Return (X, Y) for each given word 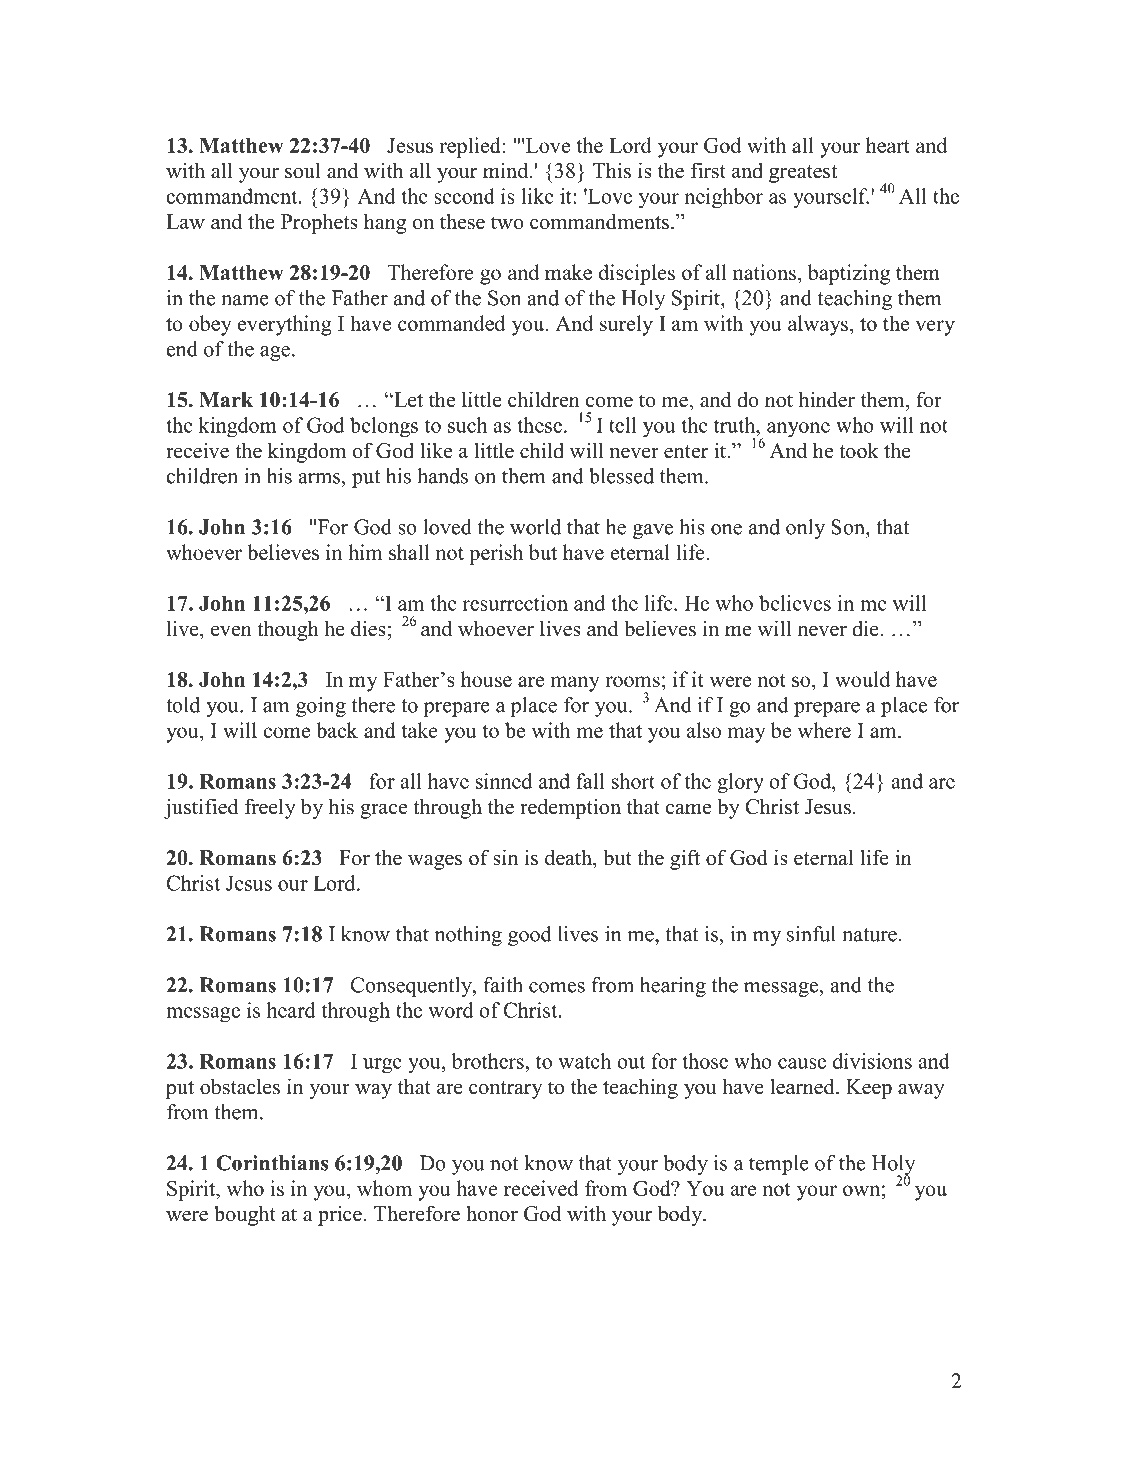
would (862, 679)
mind (507, 170)
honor (492, 1213)
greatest (803, 174)
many (575, 684)
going (321, 707)
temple (779, 1165)
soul (303, 170)
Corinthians (272, 1163)
